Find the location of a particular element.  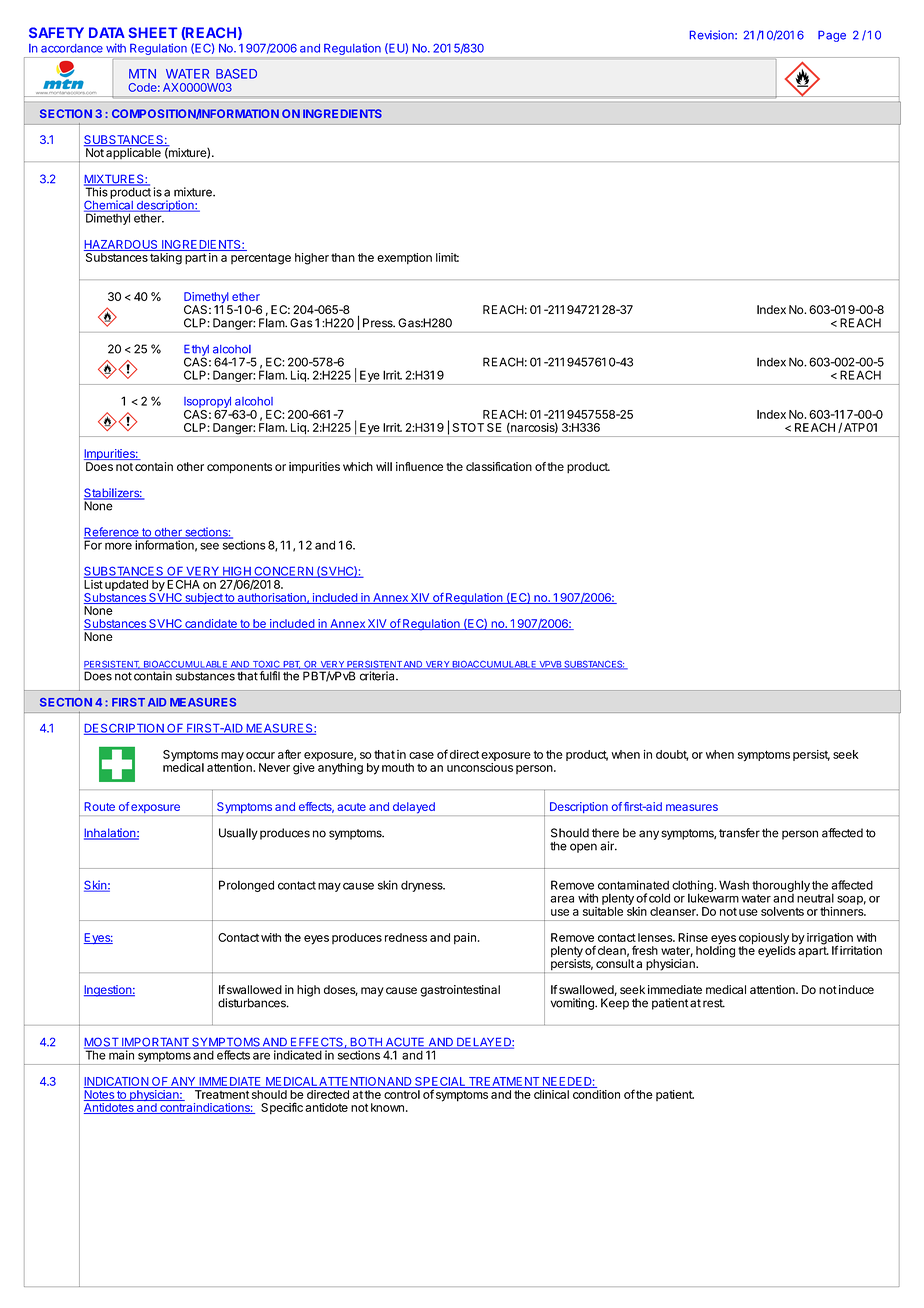

main is located at coordinates (121, 1054).
